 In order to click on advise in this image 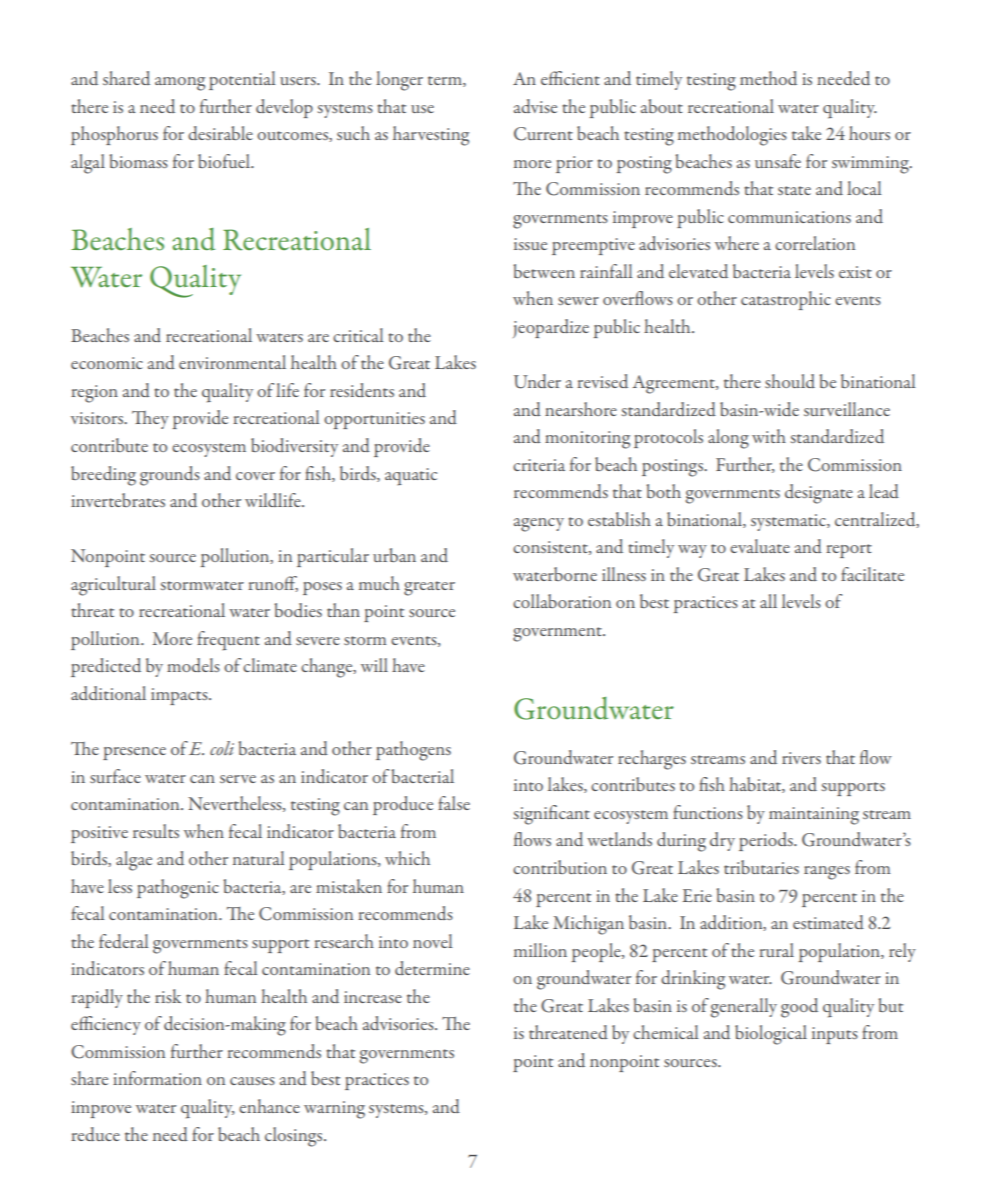, I will do `click(535, 106)`.
